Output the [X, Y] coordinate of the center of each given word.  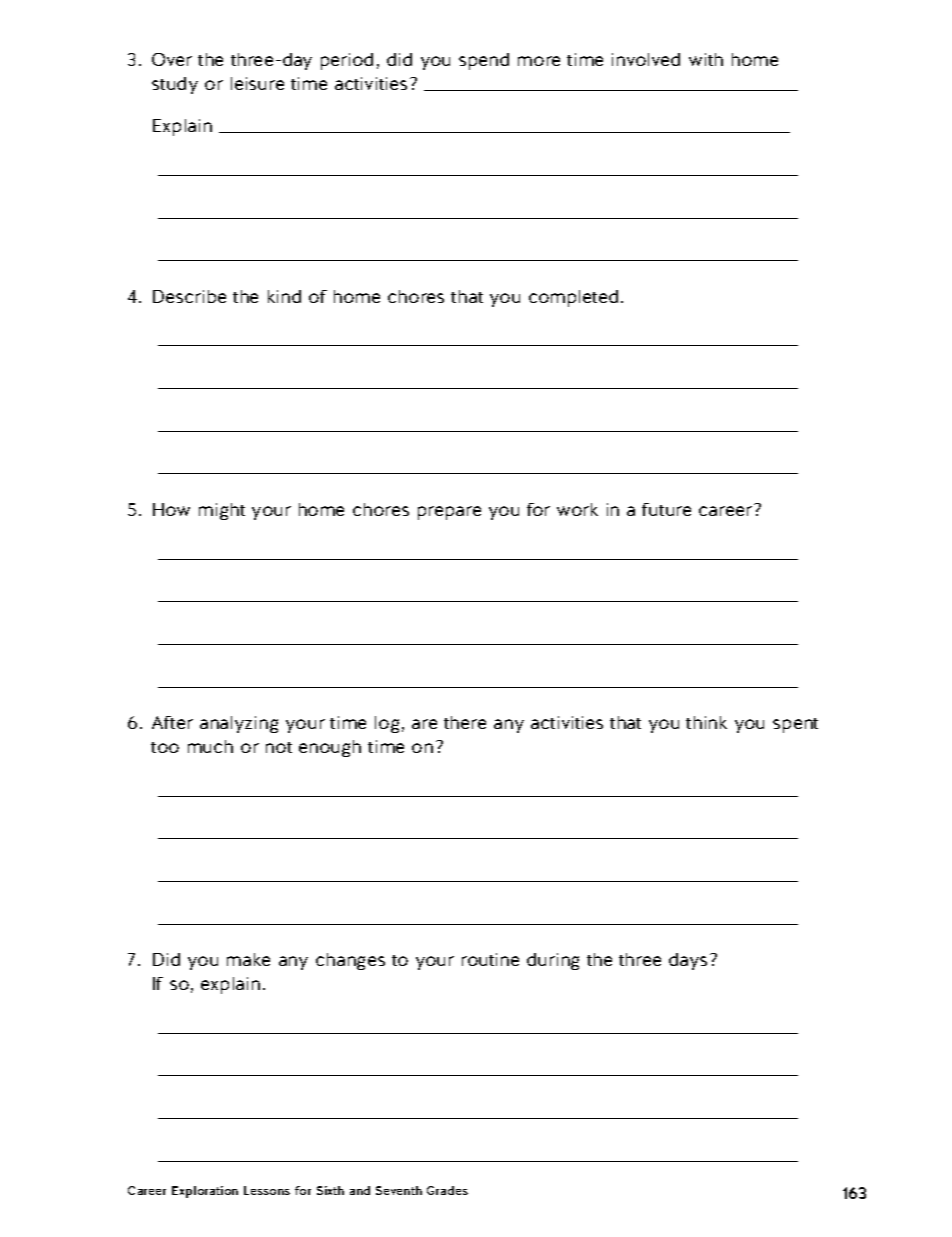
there [465, 722]
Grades [447, 1190]
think [706, 722]
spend [484, 61]
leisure [257, 83]
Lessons [267, 1190]
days [688, 961]
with [706, 59]
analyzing [239, 724]
